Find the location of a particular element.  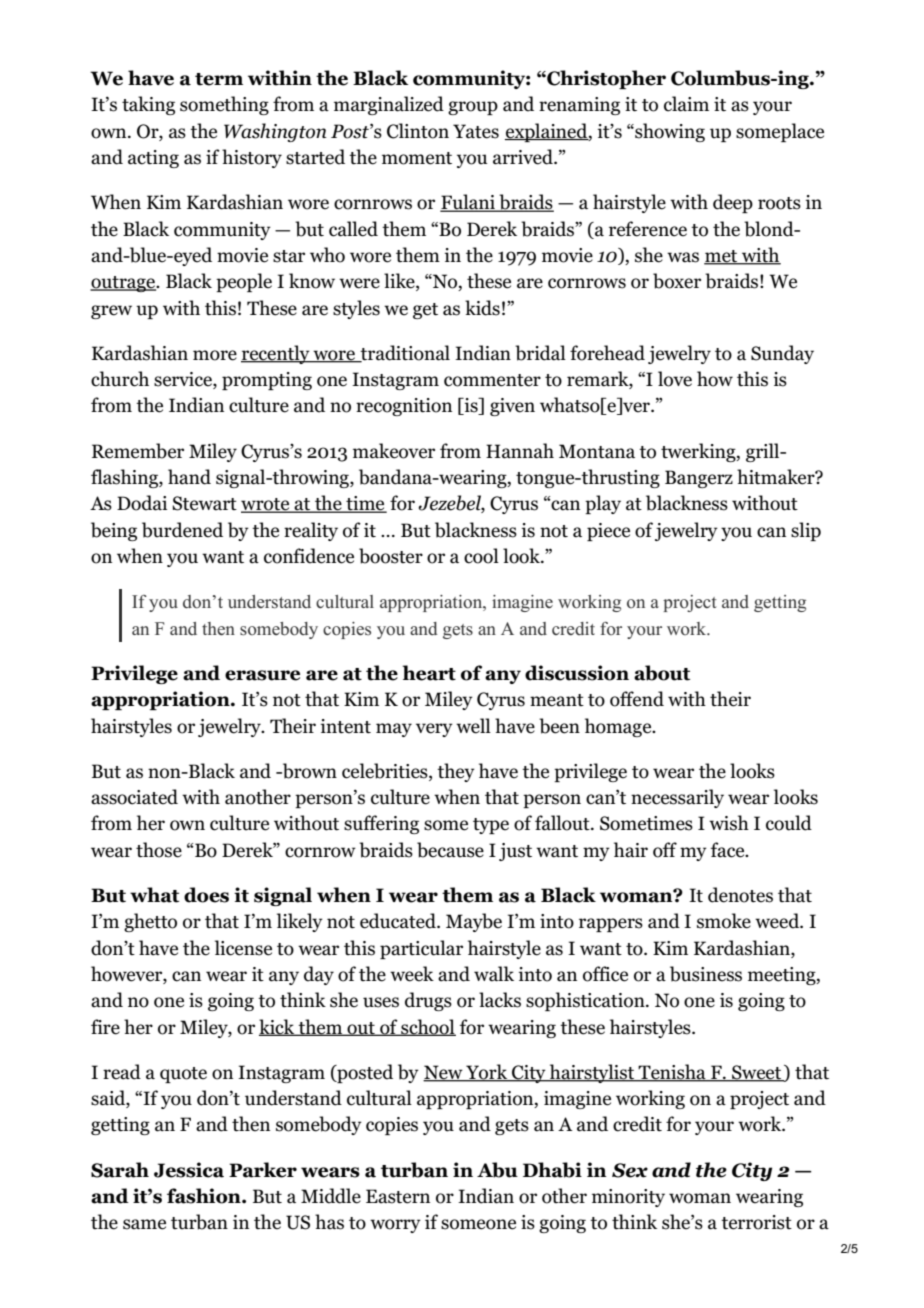

group is located at coordinates (473, 108).
